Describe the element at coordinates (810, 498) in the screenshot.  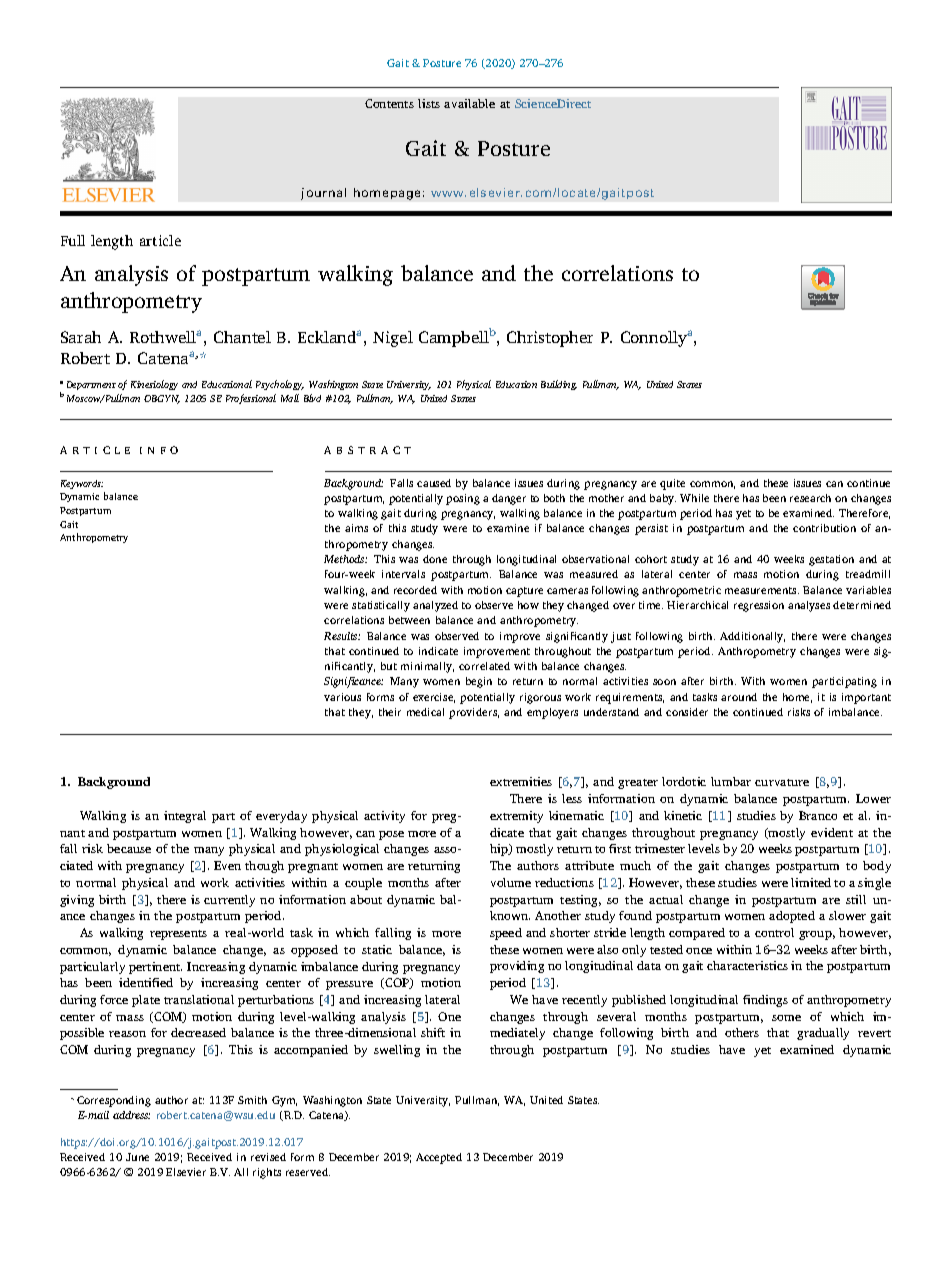
I see `research` at that location.
